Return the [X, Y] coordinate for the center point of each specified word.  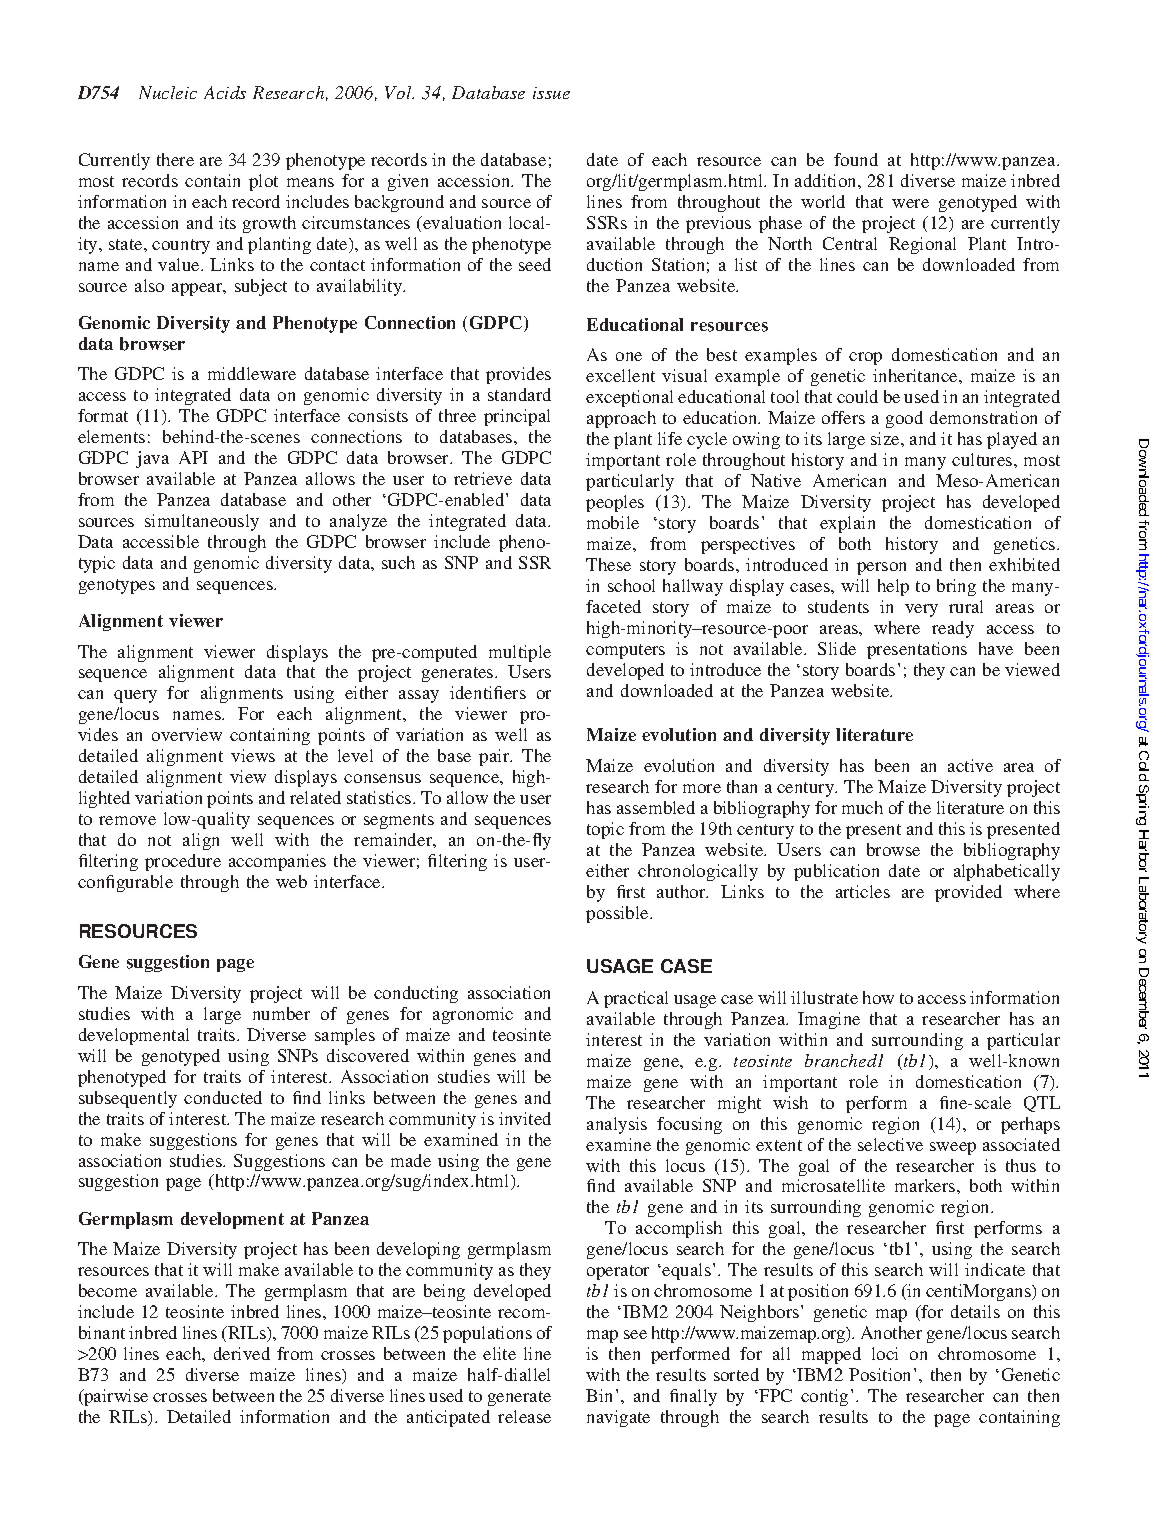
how [878, 997]
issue [551, 93]
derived [242, 1353]
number [281, 1013]
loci [885, 1353]
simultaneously [202, 522]
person [881, 568]
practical [636, 999]
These [608, 564]
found [856, 159]
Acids [225, 92]
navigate [618, 1418]
